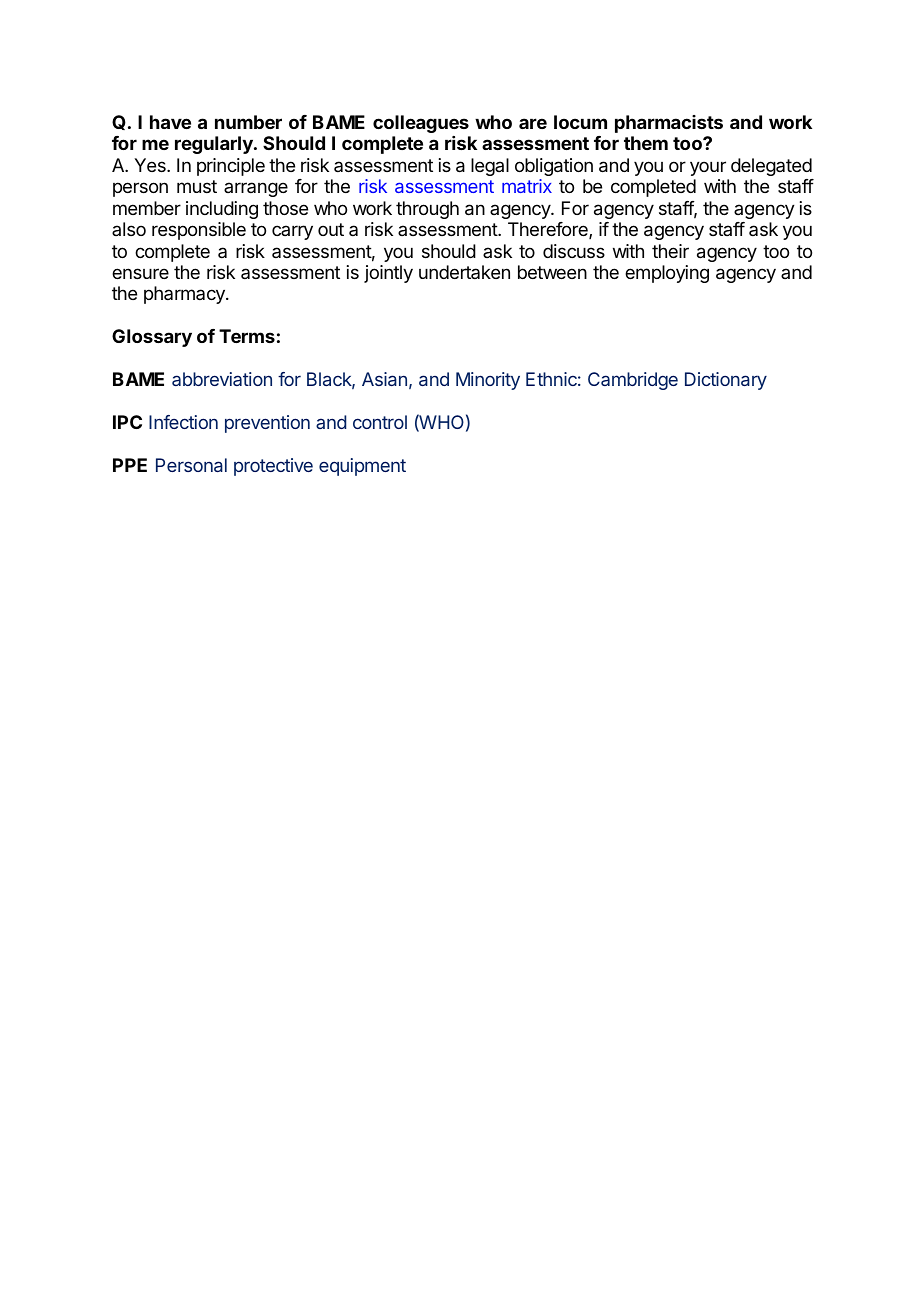  What do you see at coordinates (421, 124) in the image?
I see `colleagues` at bounding box center [421, 124].
